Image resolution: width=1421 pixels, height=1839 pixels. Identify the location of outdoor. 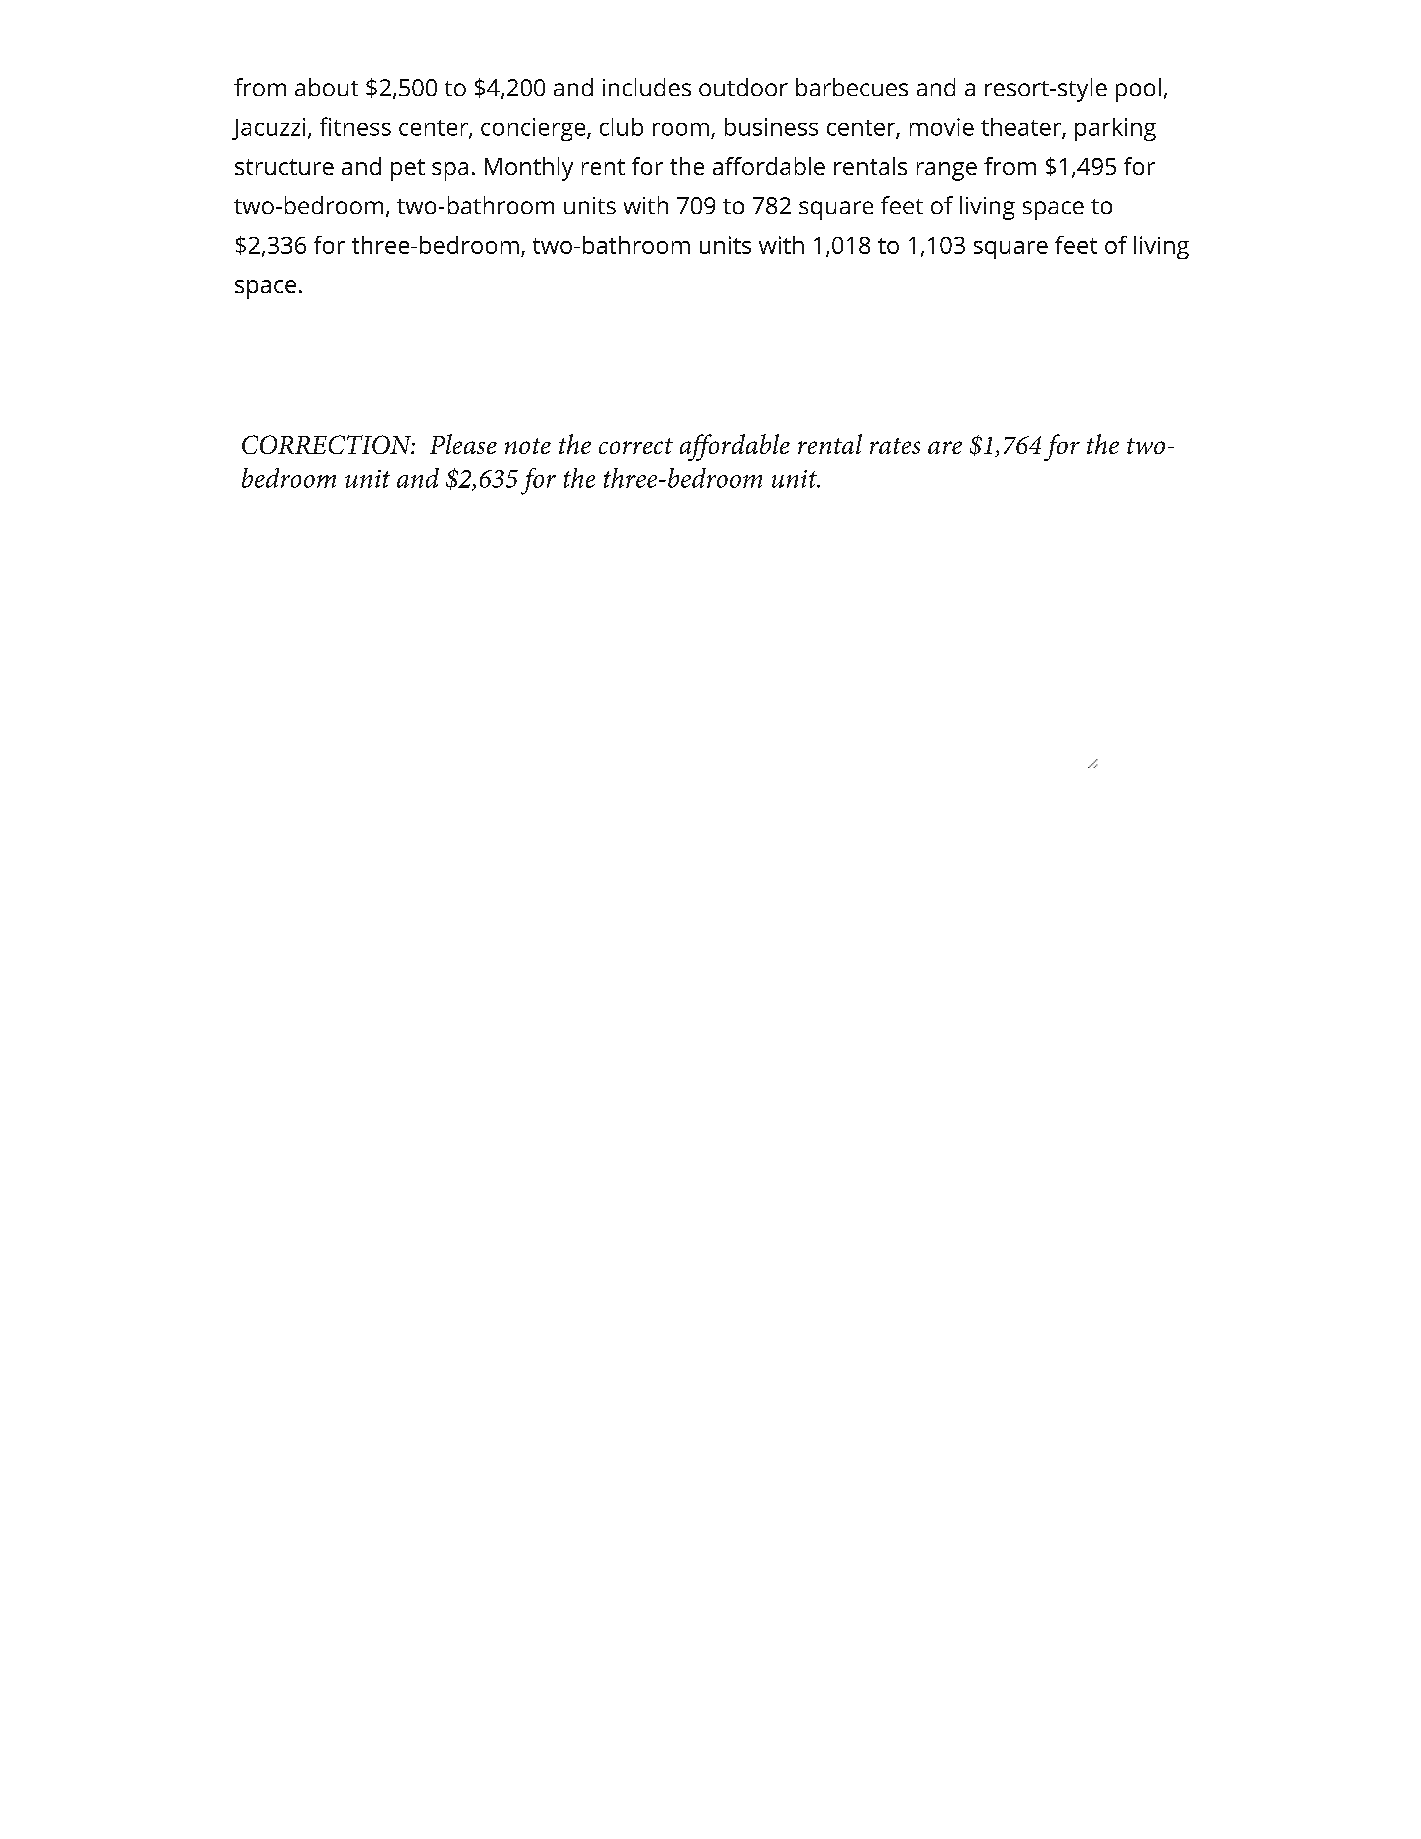
(743, 87).
